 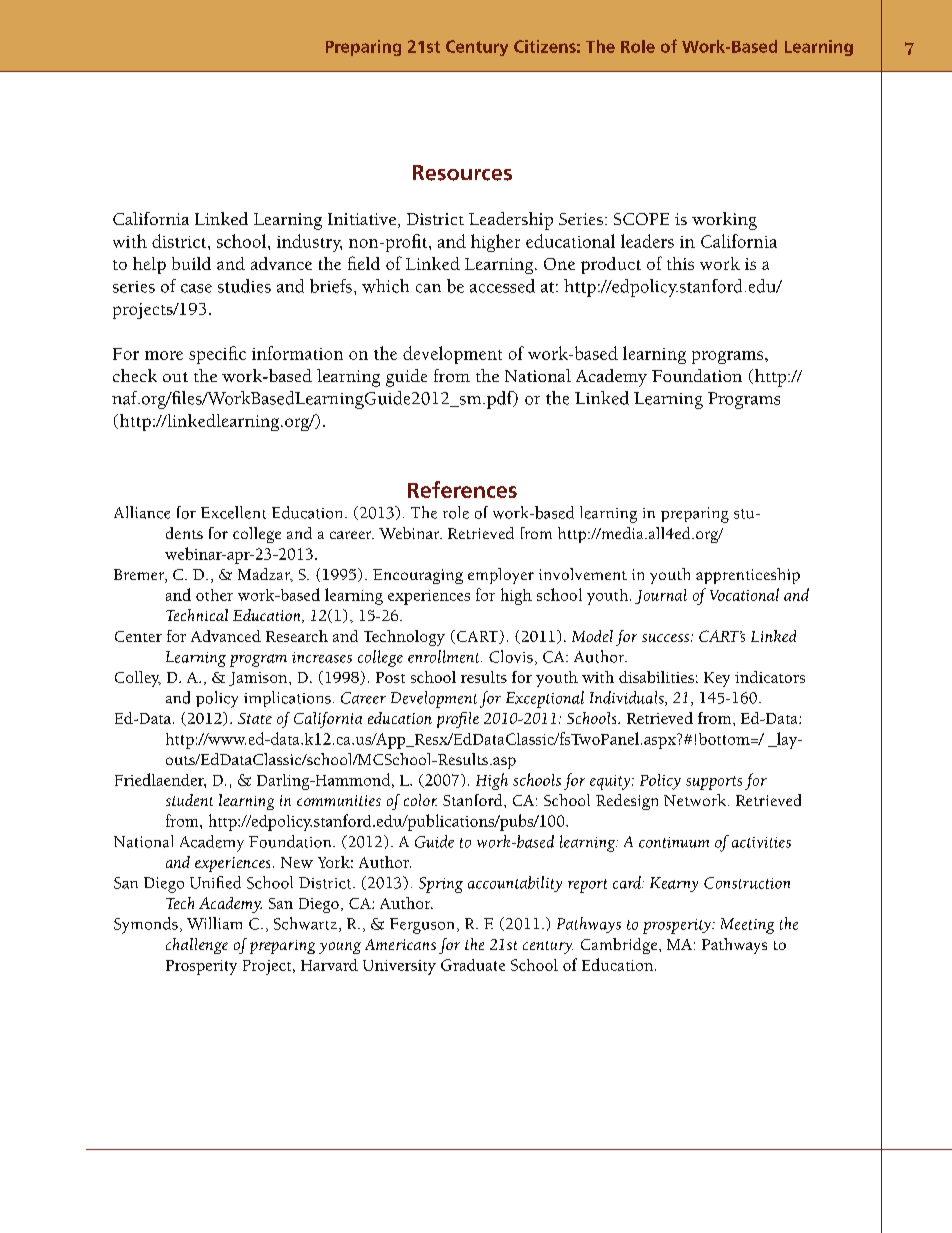 What do you see at coordinates (747, 926) in the screenshot?
I see `Meeting` at bounding box center [747, 926].
